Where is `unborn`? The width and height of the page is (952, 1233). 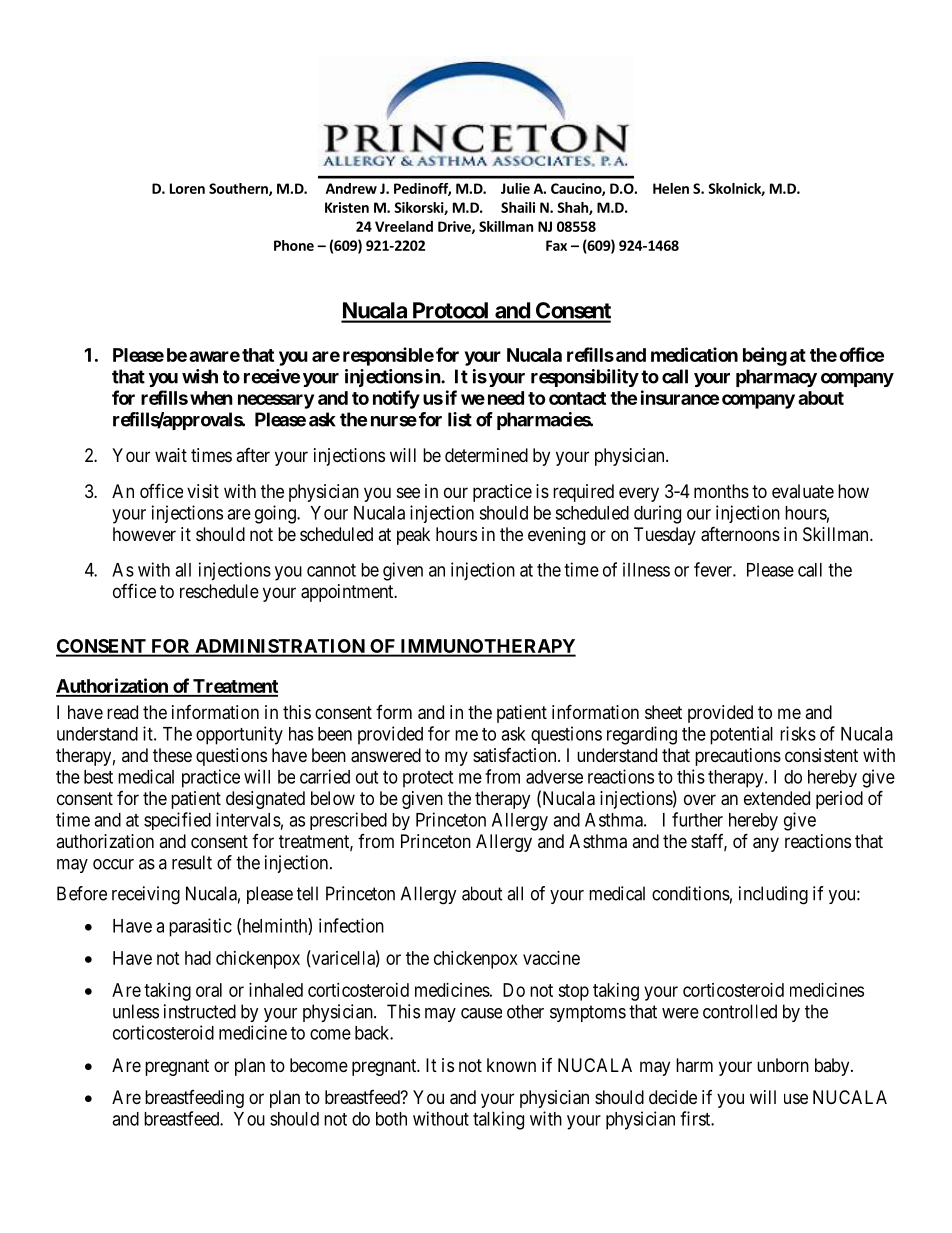 unborn is located at coordinates (783, 1065).
